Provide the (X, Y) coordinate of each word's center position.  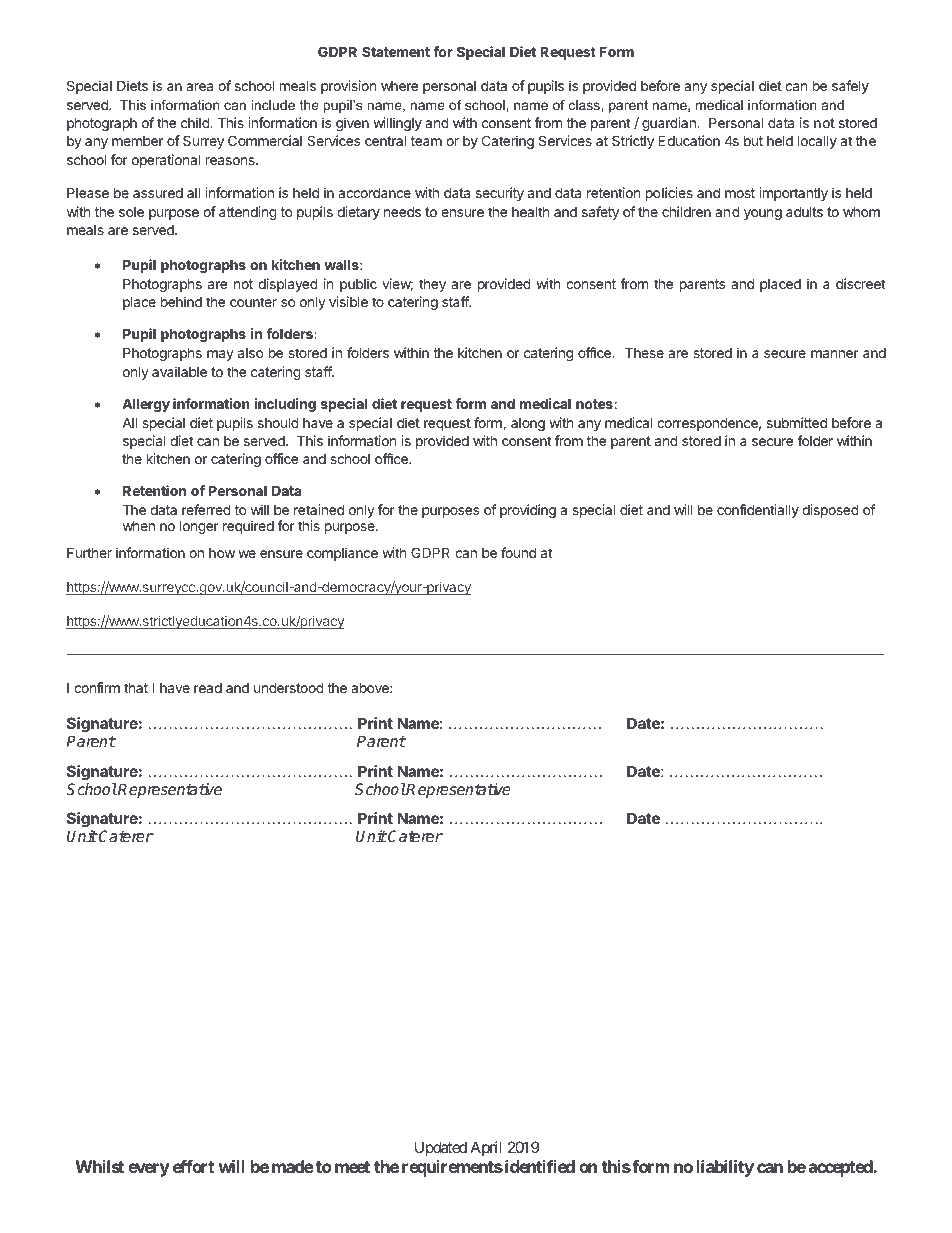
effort (193, 1166)
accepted (841, 1168)
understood (289, 687)
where (399, 86)
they (432, 285)
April (486, 1148)
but (753, 141)
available (179, 371)
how (222, 553)
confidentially (758, 511)
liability (725, 1168)
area (199, 87)
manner (835, 354)
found (518, 552)
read (208, 688)
